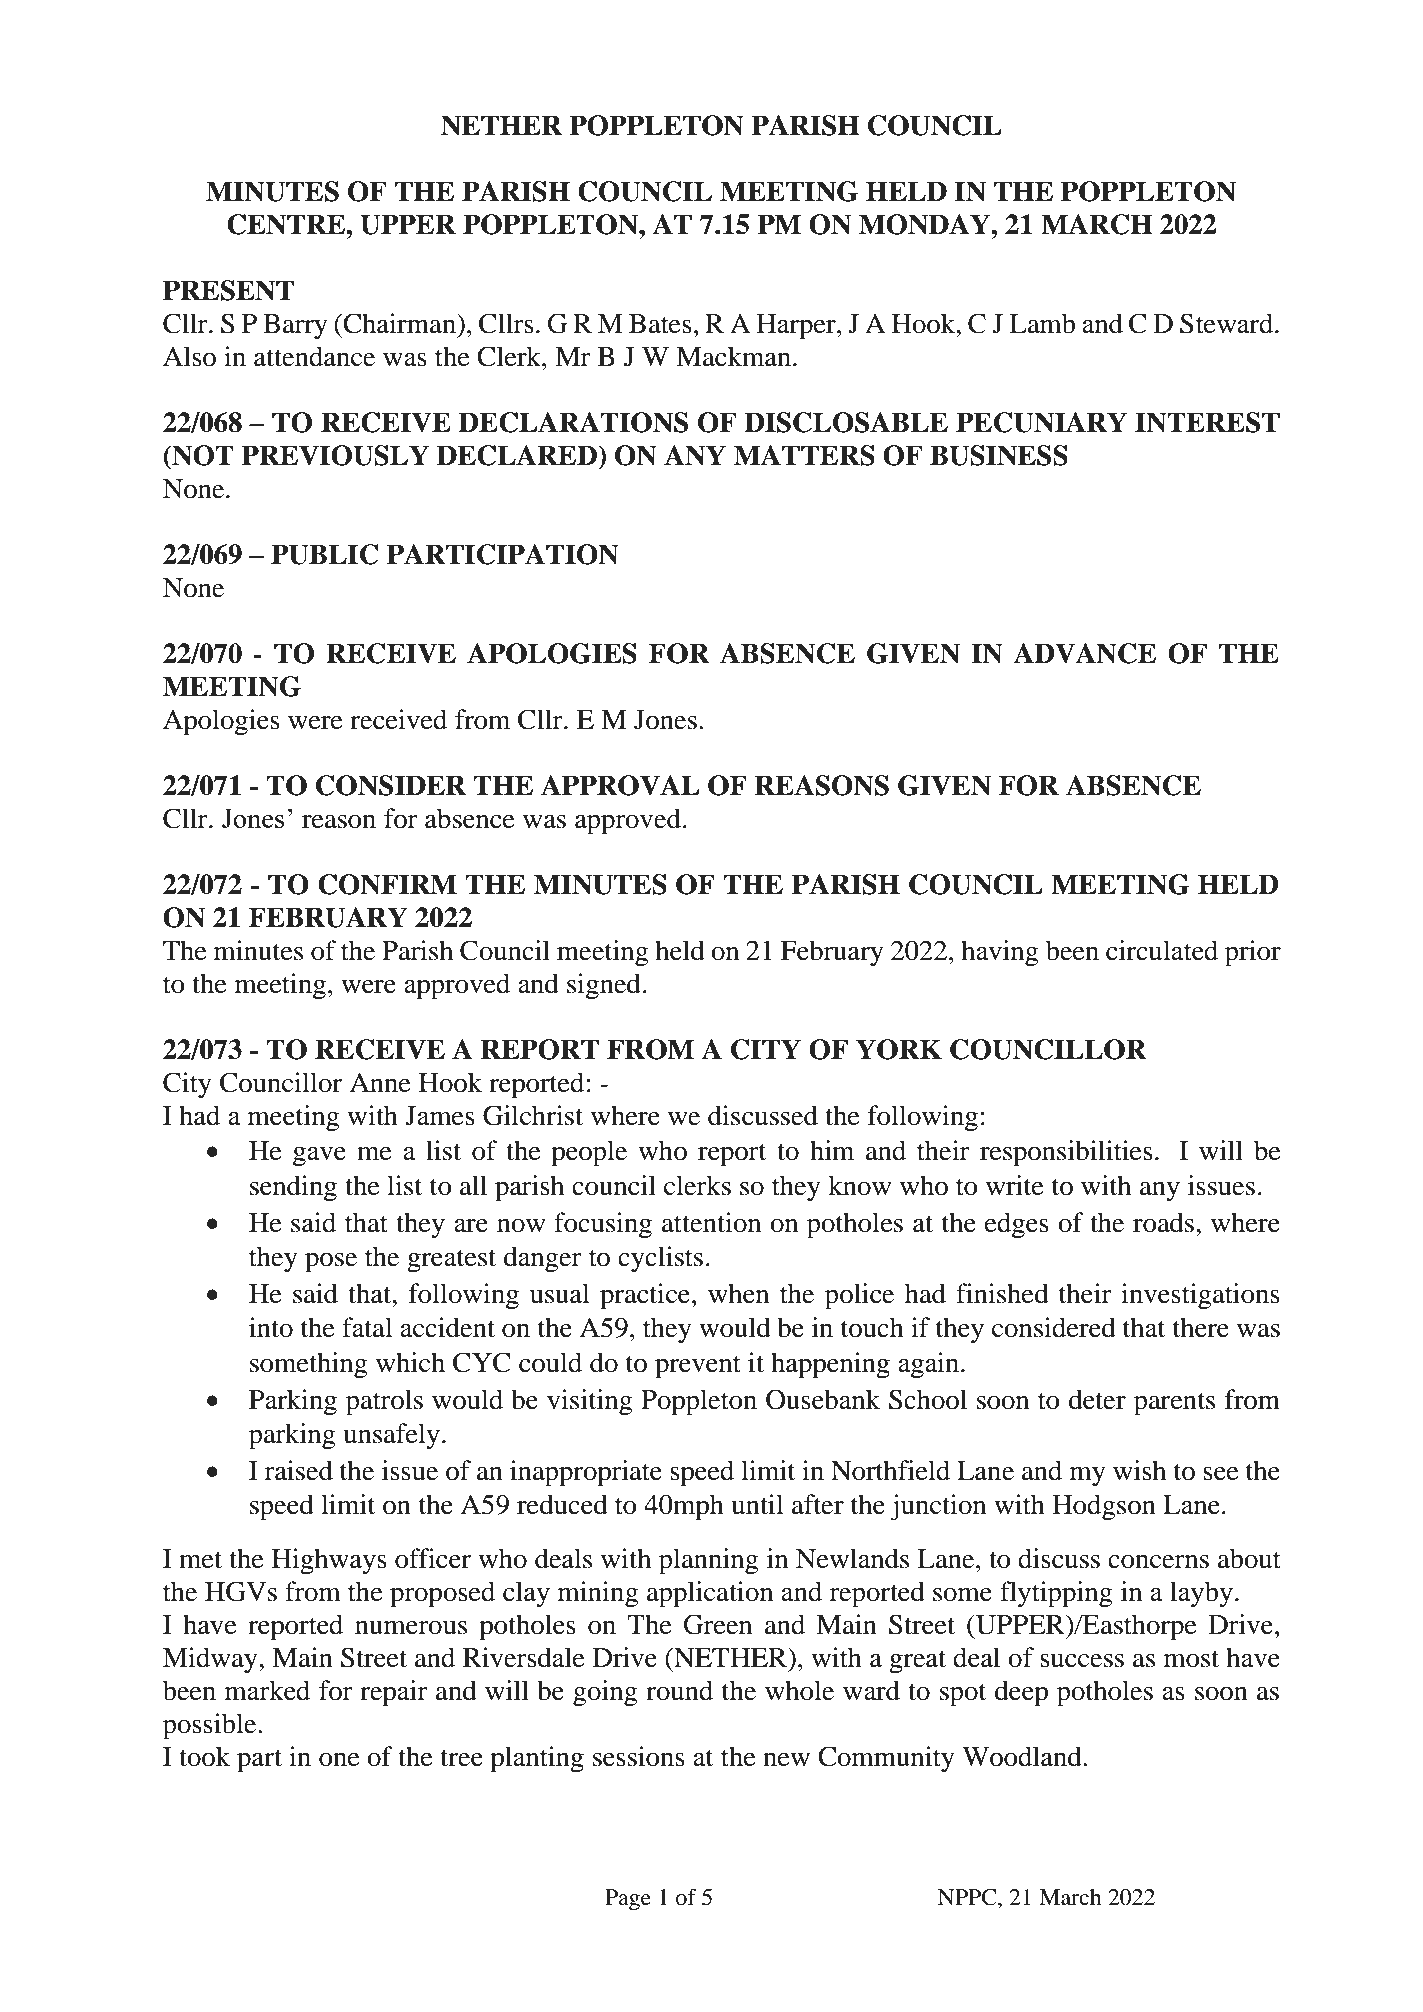 This screenshot has height=2012, width=1423. I want to click on CONFIRM, so click(387, 884).
